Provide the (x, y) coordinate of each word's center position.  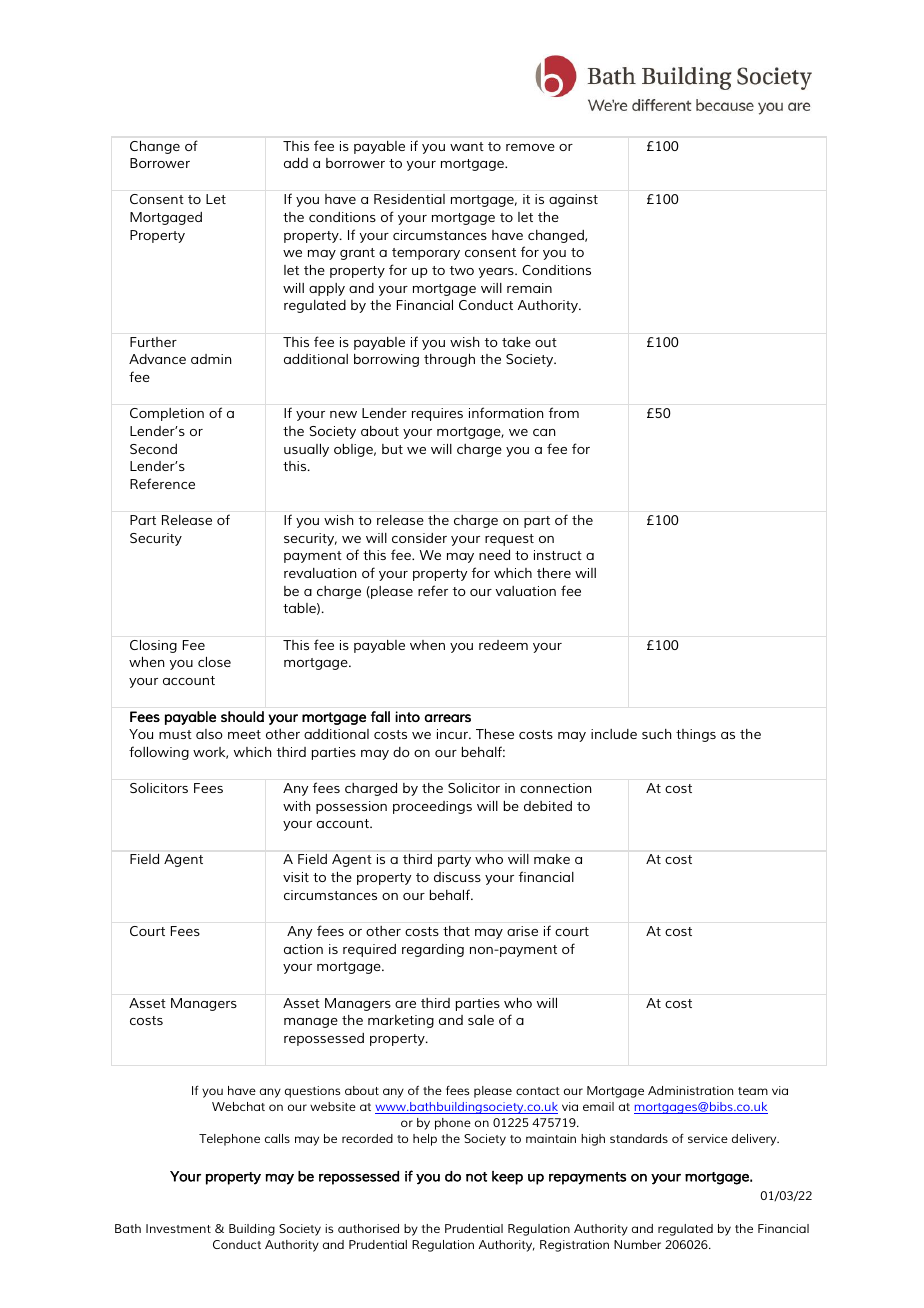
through (449, 360)
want (467, 146)
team (753, 1091)
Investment (178, 1228)
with (296, 806)
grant (357, 254)
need (494, 555)
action (303, 949)
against (573, 200)
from (564, 412)
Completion (167, 414)
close (214, 662)
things (696, 735)
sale (481, 1020)
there (554, 573)
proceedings (432, 807)
